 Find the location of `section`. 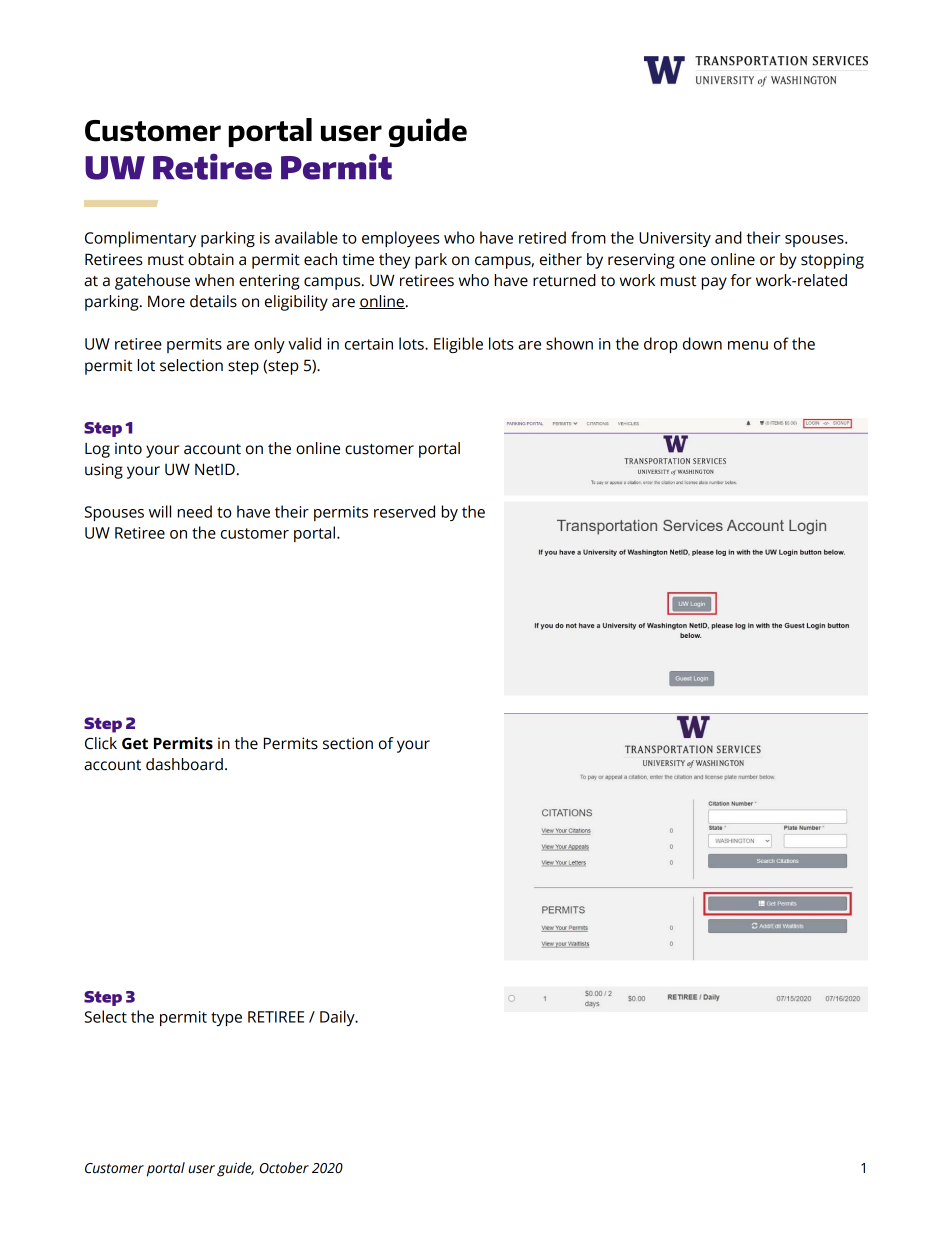

section is located at coordinates (348, 743).
